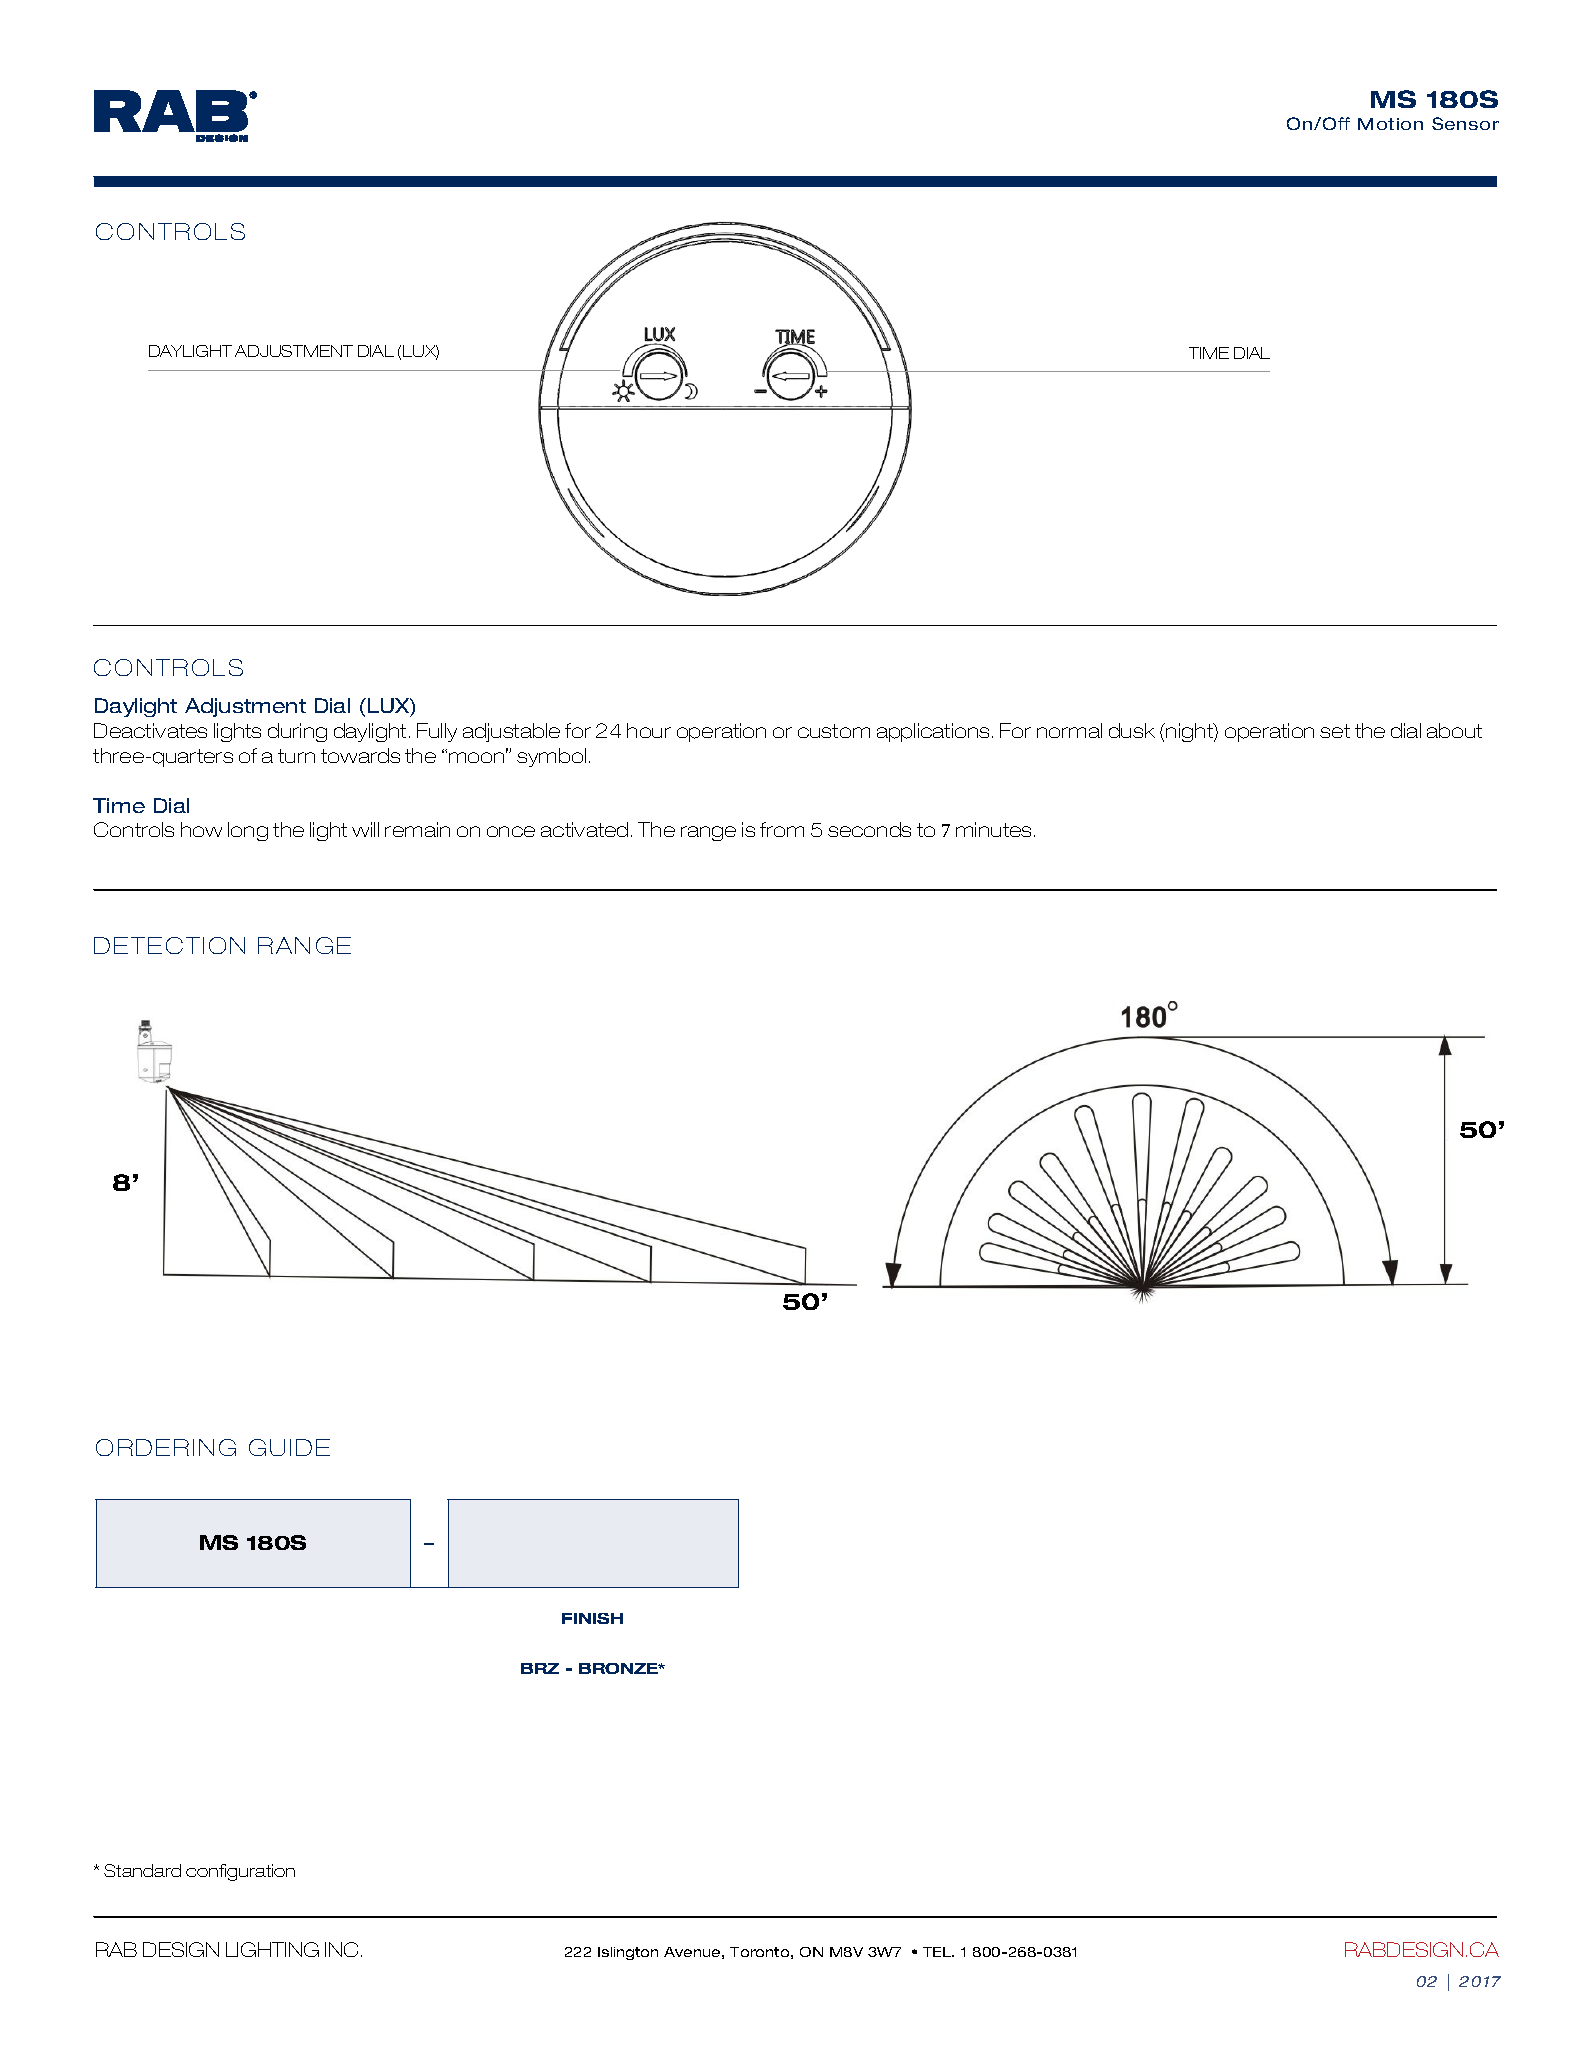  I want to click on during, so click(297, 732).
